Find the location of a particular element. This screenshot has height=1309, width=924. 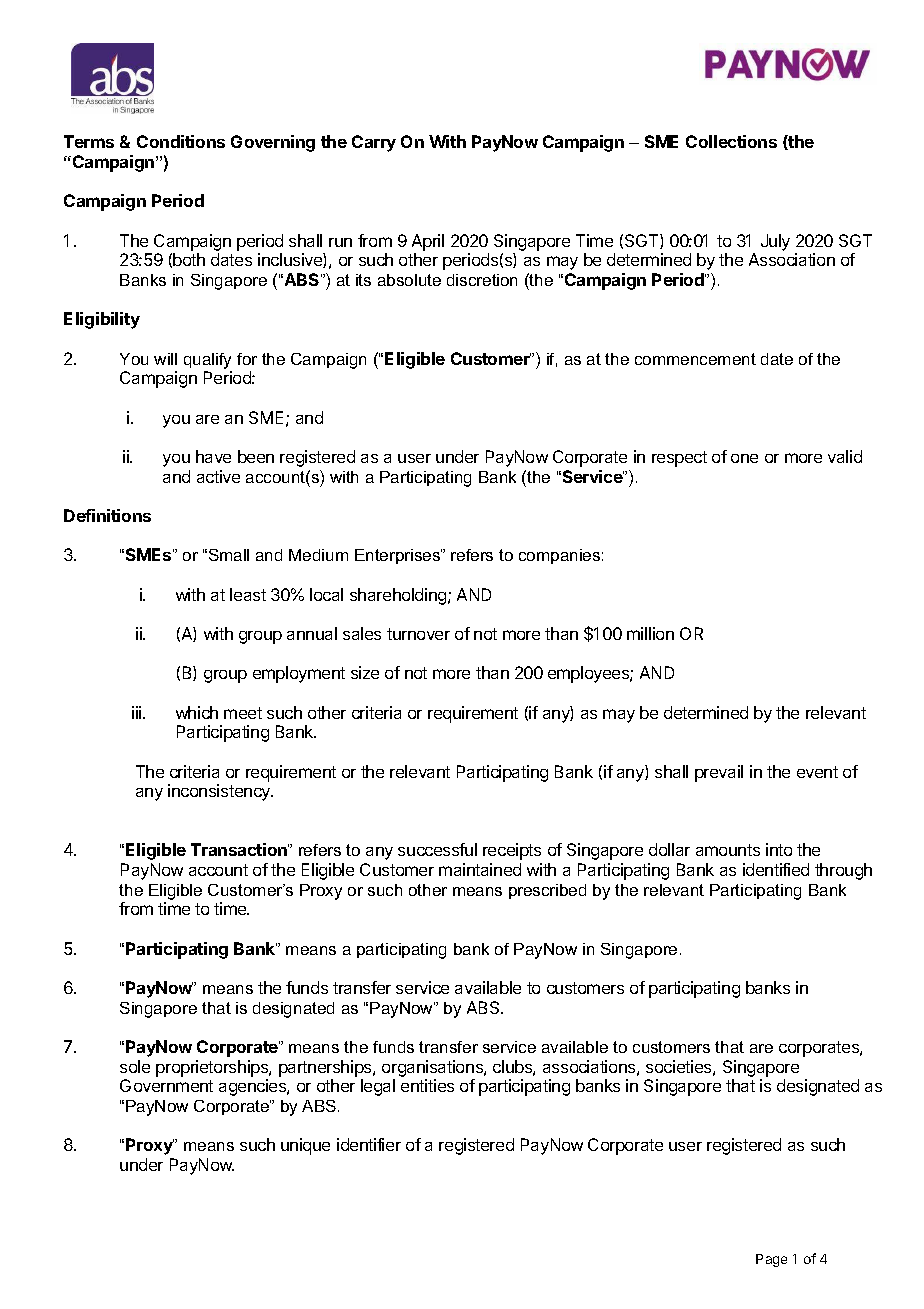

Definitions is located at coordinates (107, 515).
